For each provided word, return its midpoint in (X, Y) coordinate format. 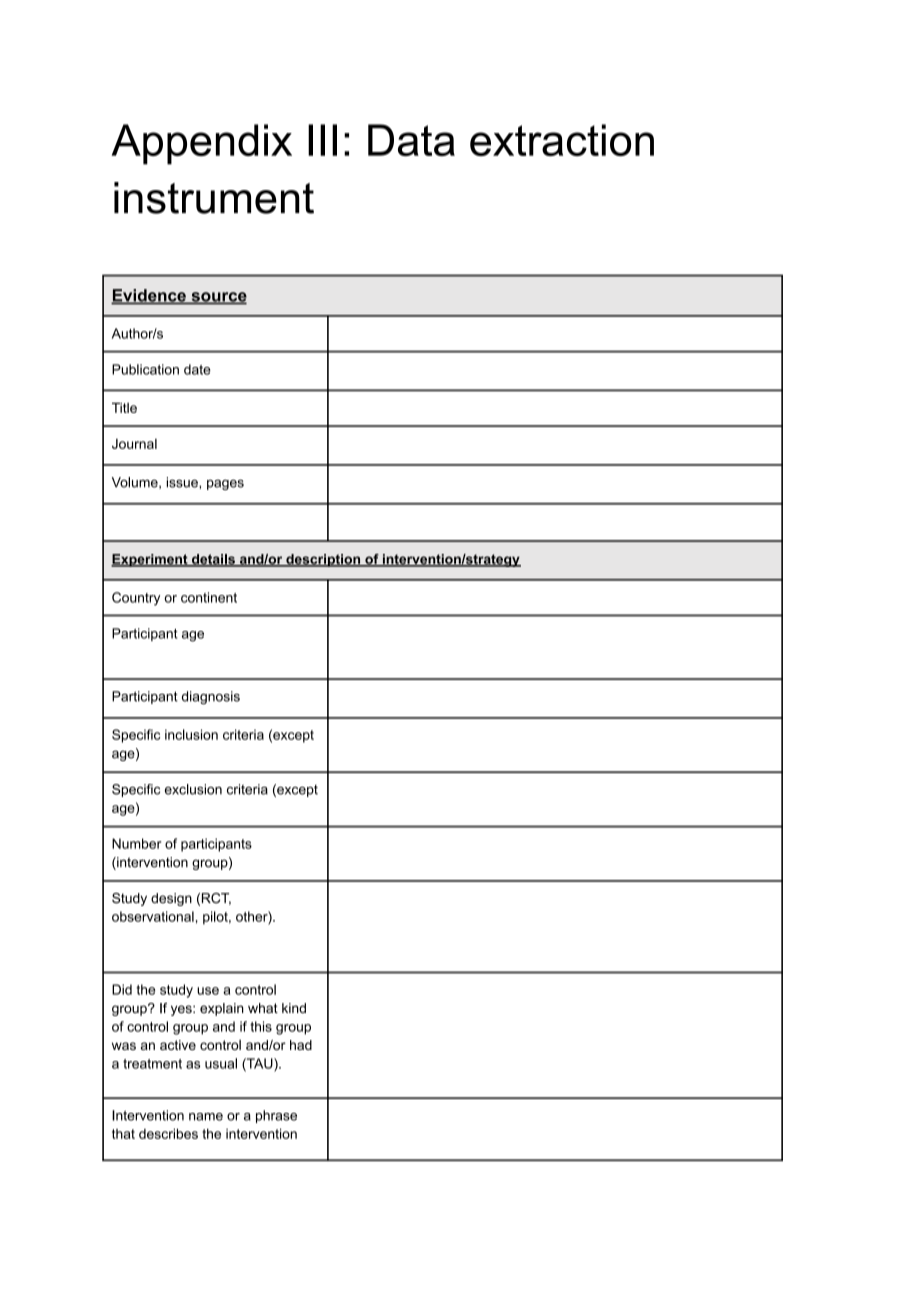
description (323, 560)
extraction (562, 140)
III (322, 140)
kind (294, 1008)
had (301, 1045)
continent (209, 597)
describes (168, 1133)
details (213, 560)
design (171, 899)
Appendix (201, 144)
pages (225, 484)
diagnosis (211, 697)
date (197, 369)
